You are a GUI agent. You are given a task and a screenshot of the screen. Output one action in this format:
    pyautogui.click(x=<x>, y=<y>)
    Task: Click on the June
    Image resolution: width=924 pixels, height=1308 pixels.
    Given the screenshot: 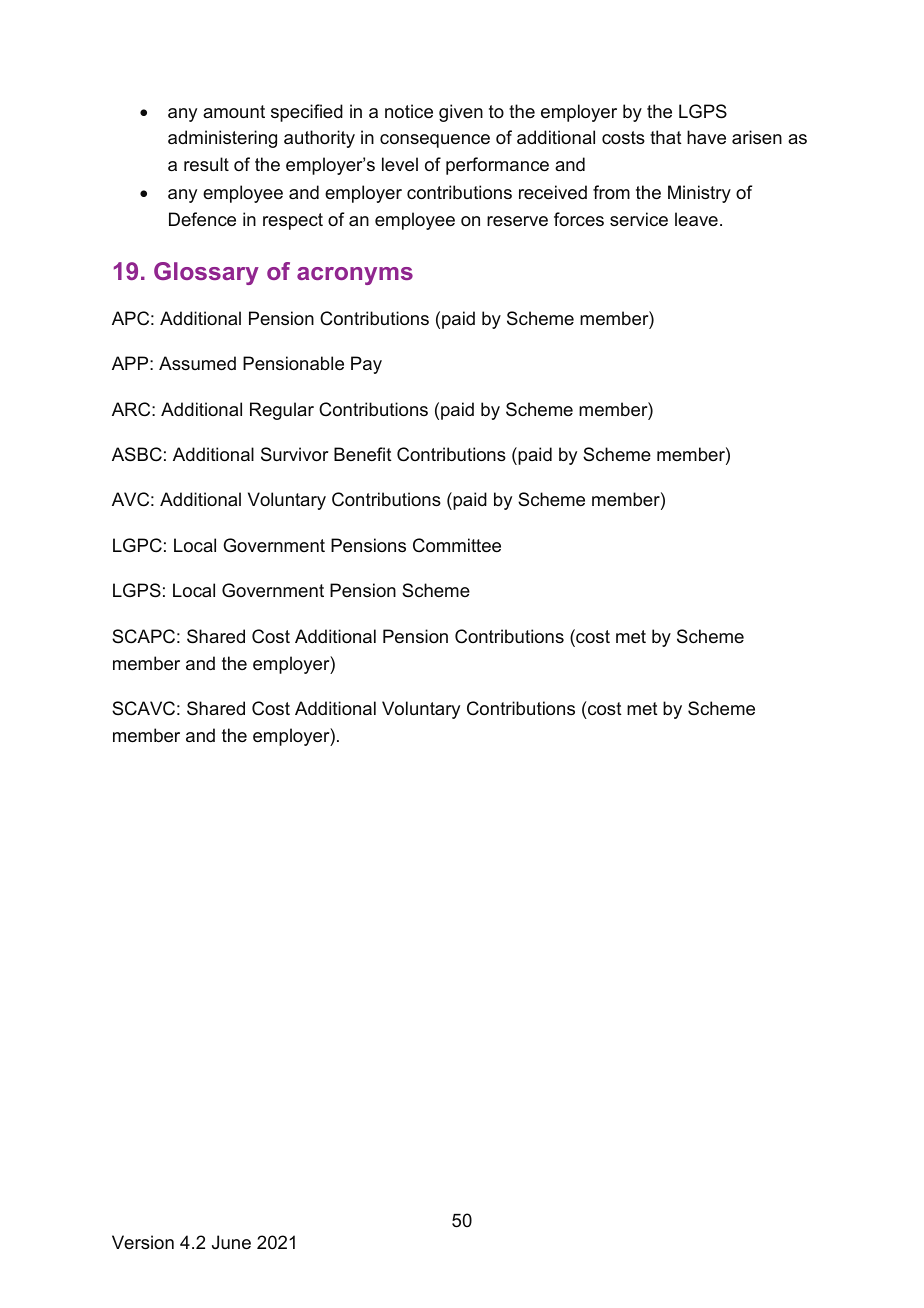 What is the action you would take?
    pyautogui.click(x=231, y=1242)
